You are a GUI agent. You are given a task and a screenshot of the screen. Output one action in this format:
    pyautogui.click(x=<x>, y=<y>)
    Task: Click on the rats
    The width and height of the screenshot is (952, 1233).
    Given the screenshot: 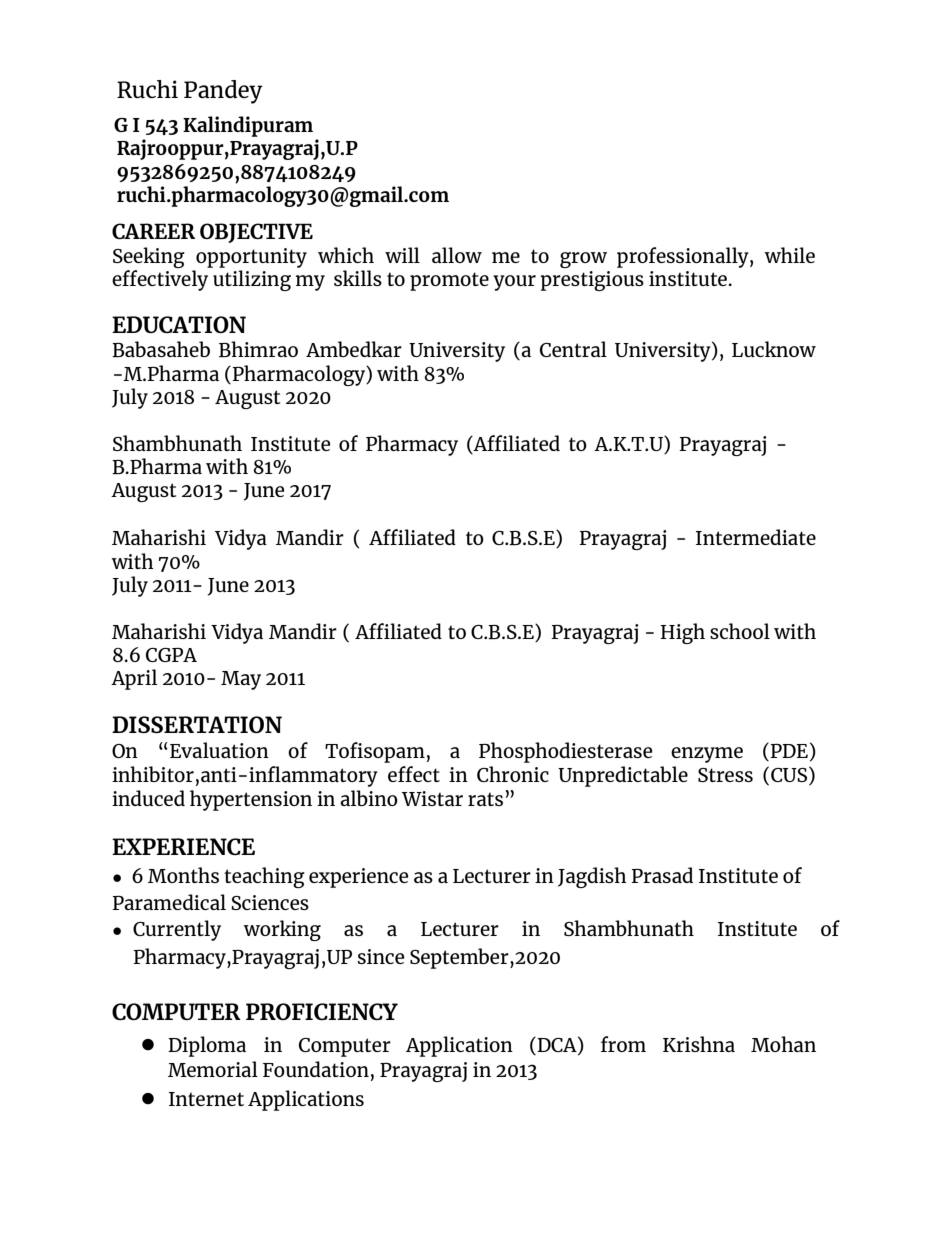 What is the action you would take?
    pyautogui.click(x=485, y=799)
